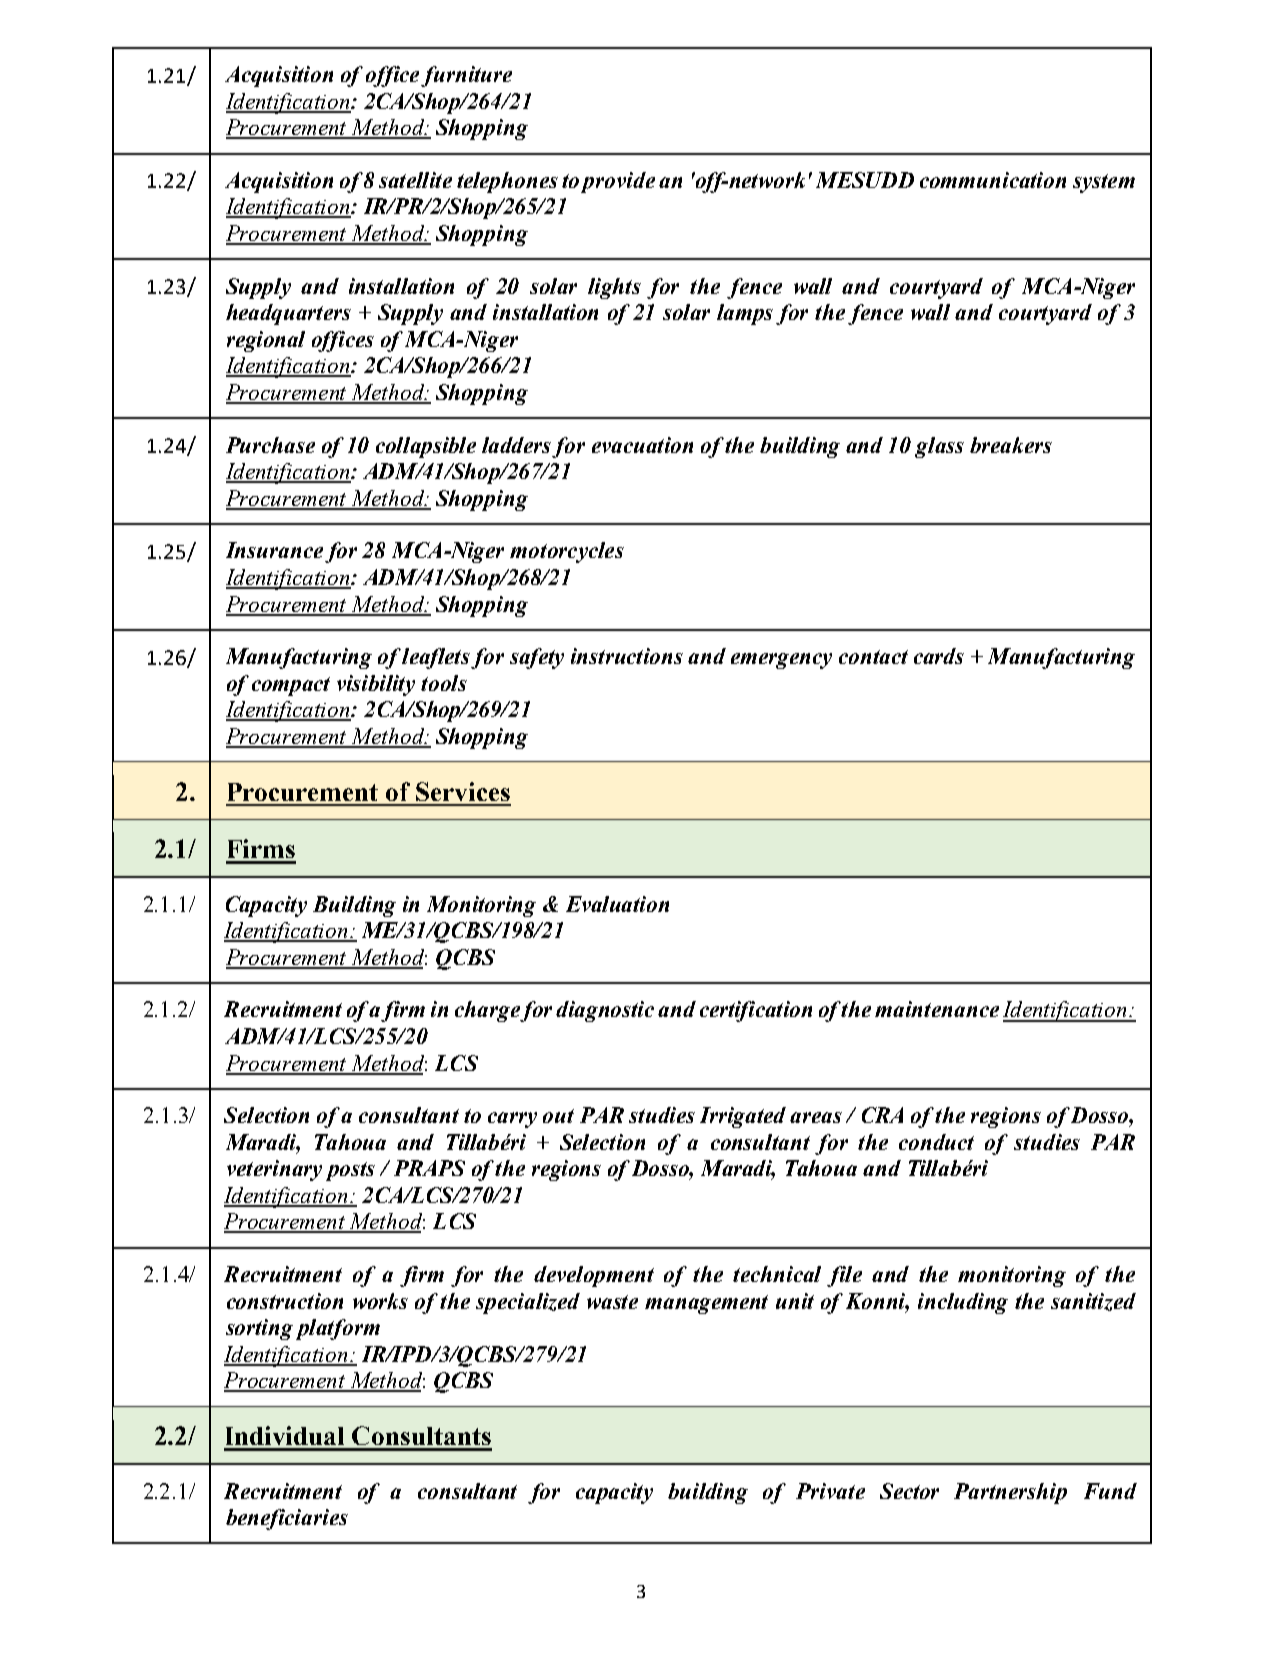  Describe the element at coordinates (993, 180) in the screenshot. I see `communication` at that location.
